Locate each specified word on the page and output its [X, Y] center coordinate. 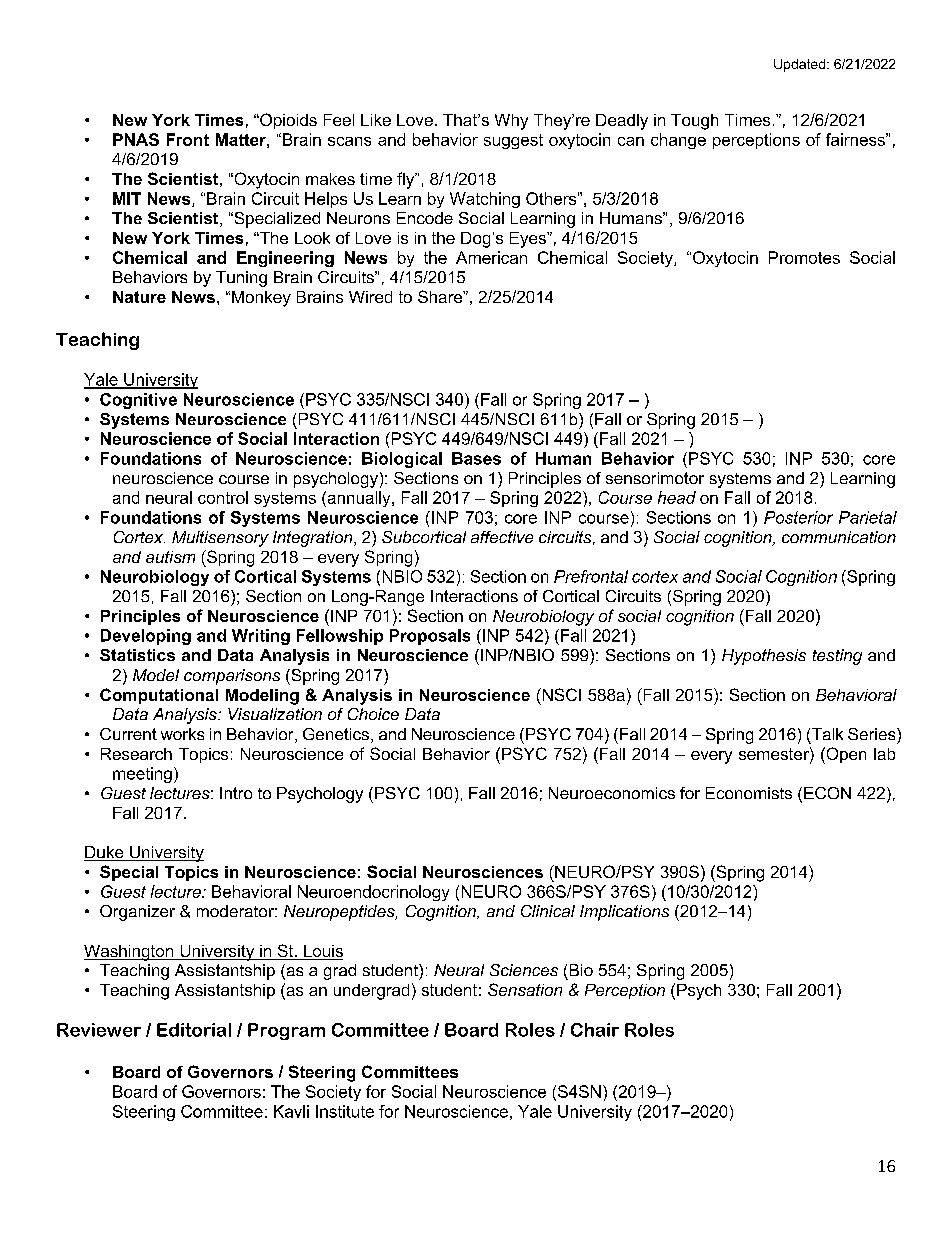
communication [839, 537]
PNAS [136, 139]
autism [170, 557]
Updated [799, 65]
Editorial [194, 1030]
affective [502, 537]
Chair [595, 1030]
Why [511, 122]
